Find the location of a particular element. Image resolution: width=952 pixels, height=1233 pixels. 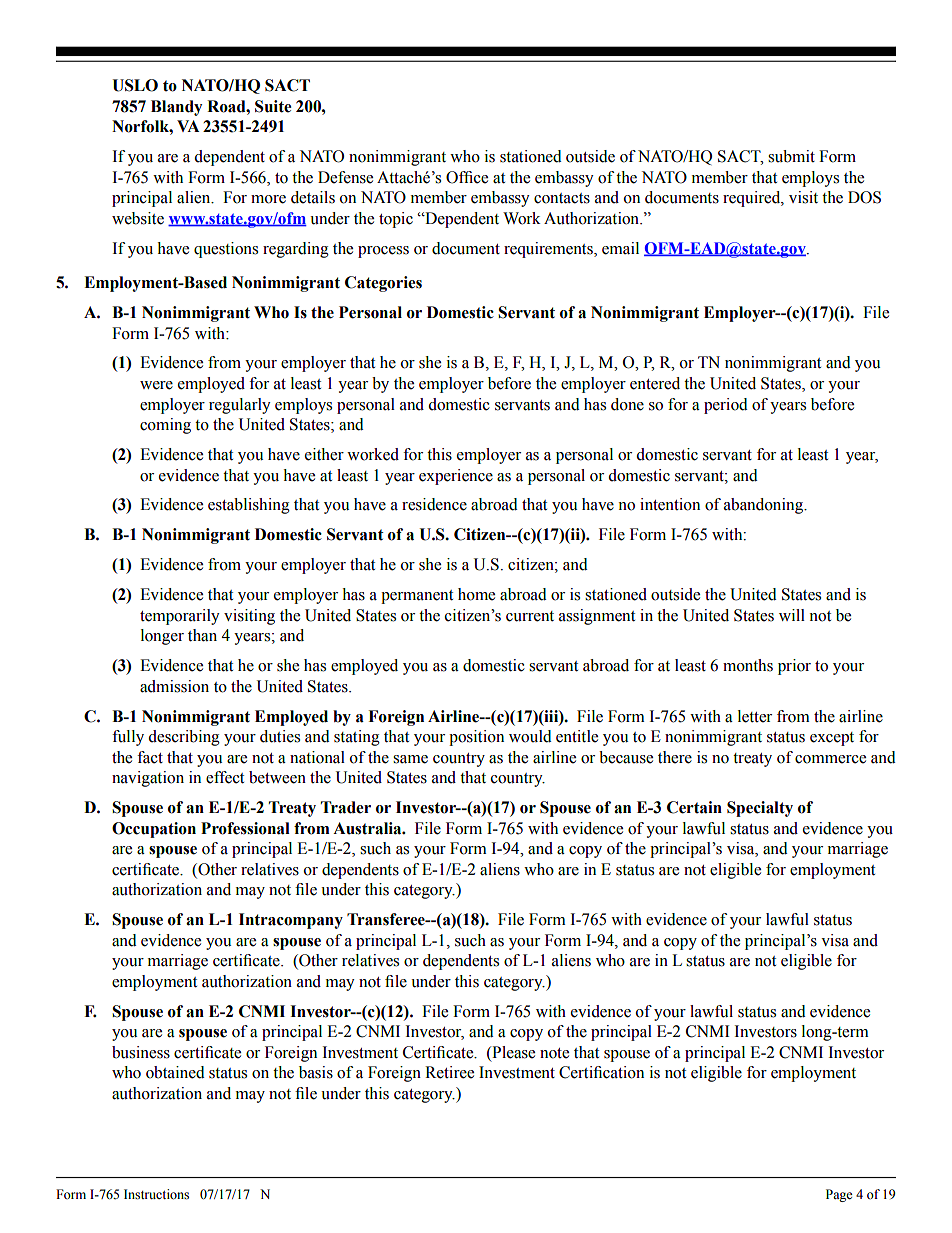

Suite is located at coordinates (273, 106).
